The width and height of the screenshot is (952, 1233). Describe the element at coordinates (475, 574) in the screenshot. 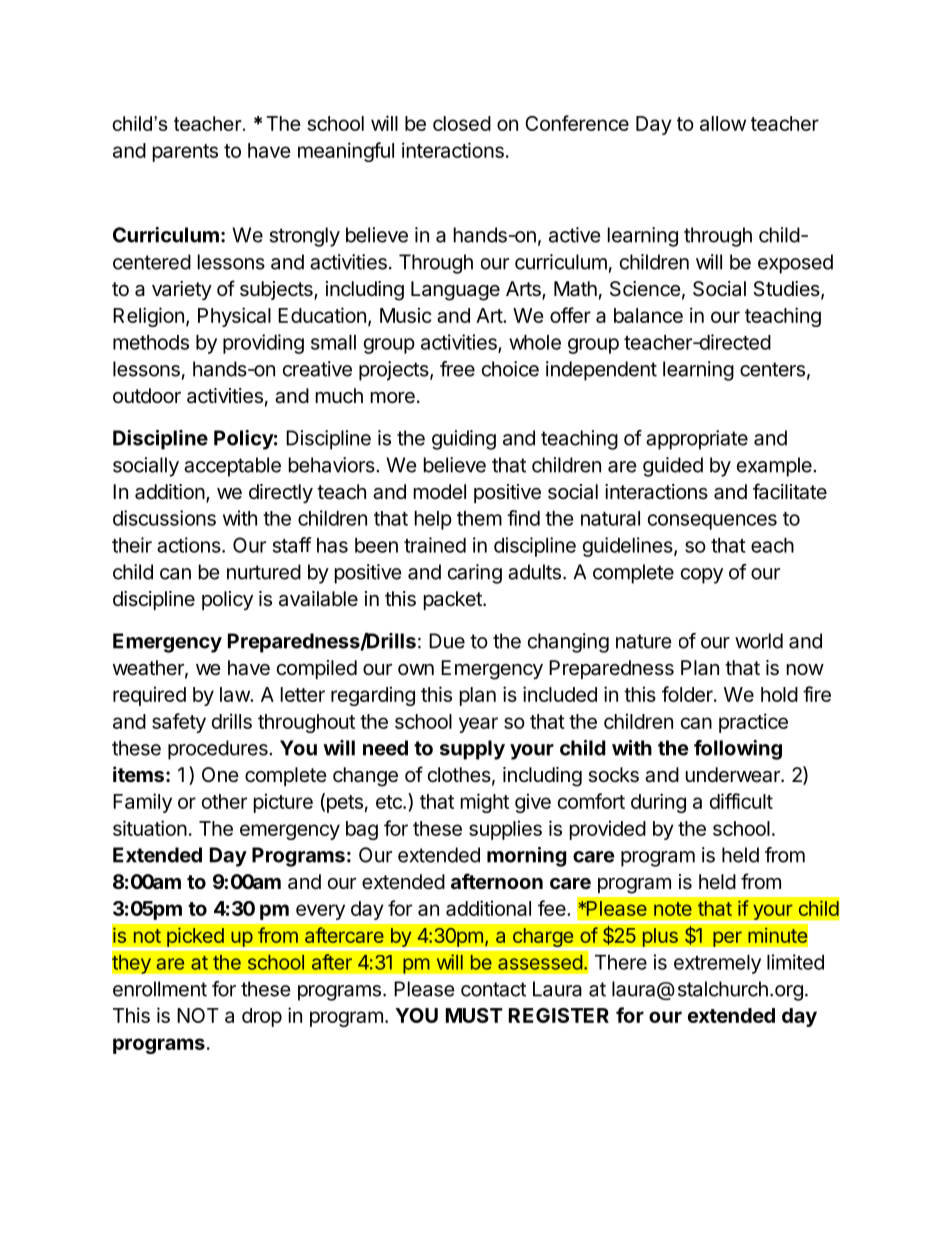

I see `caring` at that location.
